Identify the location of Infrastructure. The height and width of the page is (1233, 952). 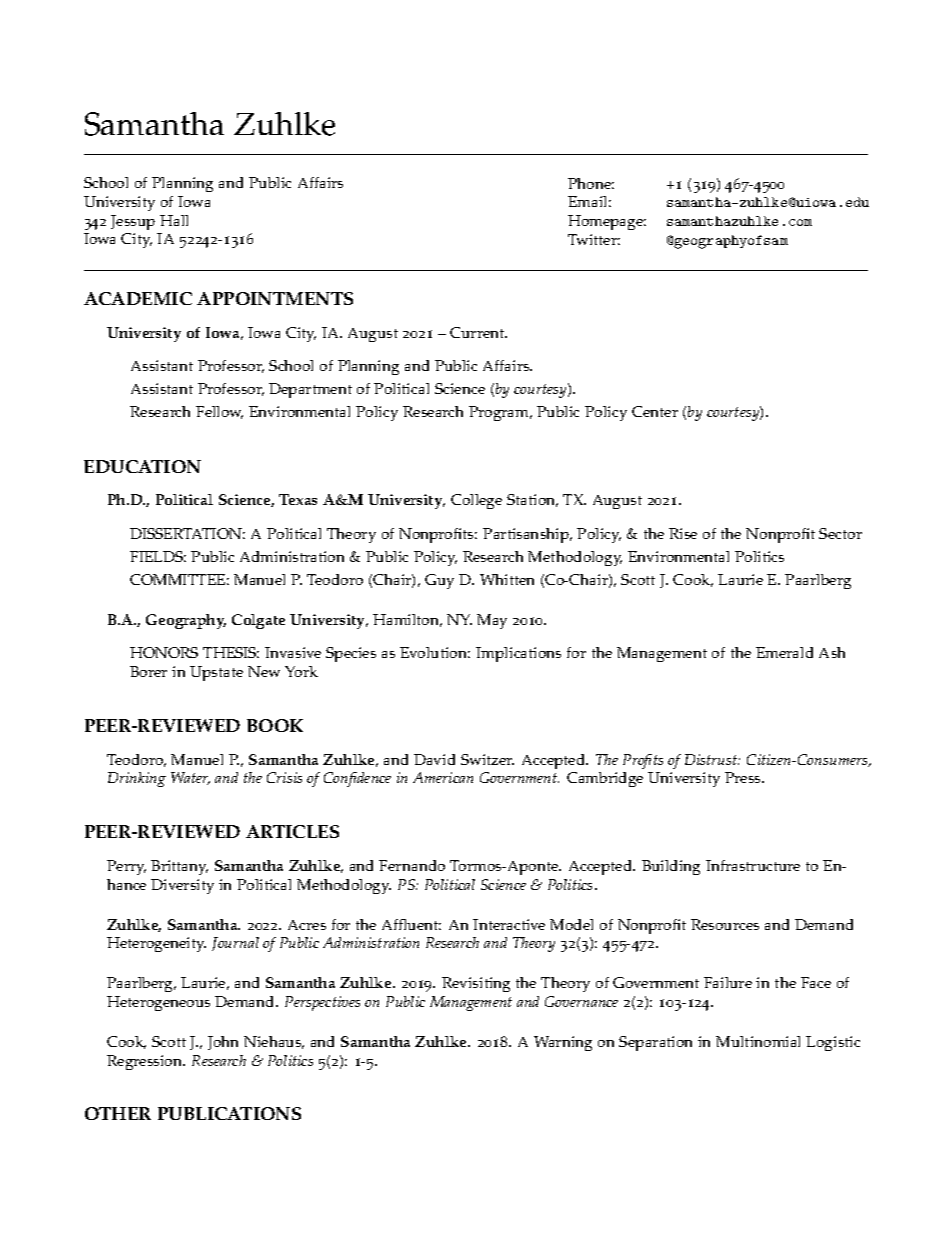
(753, 865).
